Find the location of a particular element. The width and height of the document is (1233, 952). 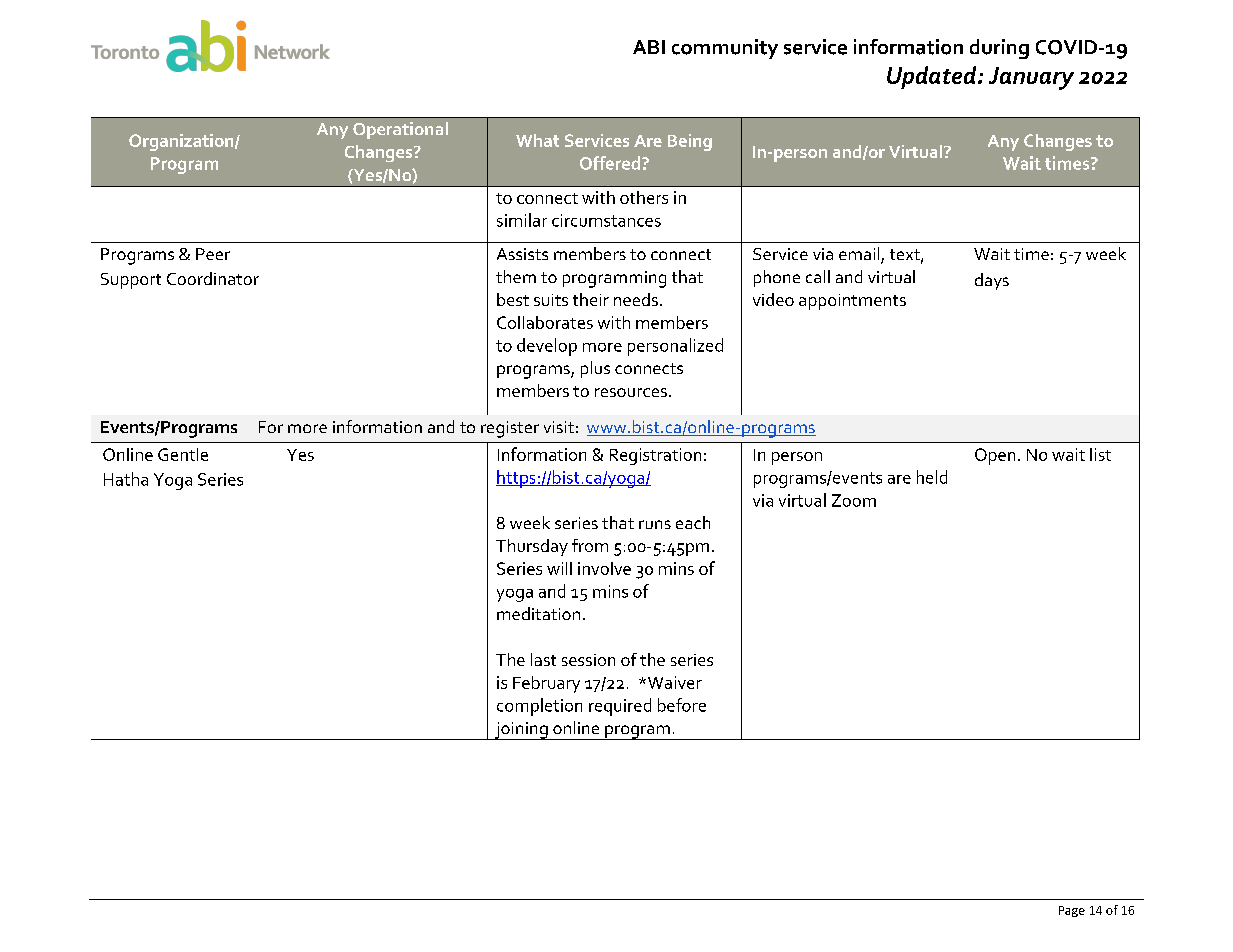

joining is located at coordinates (521, 731).
